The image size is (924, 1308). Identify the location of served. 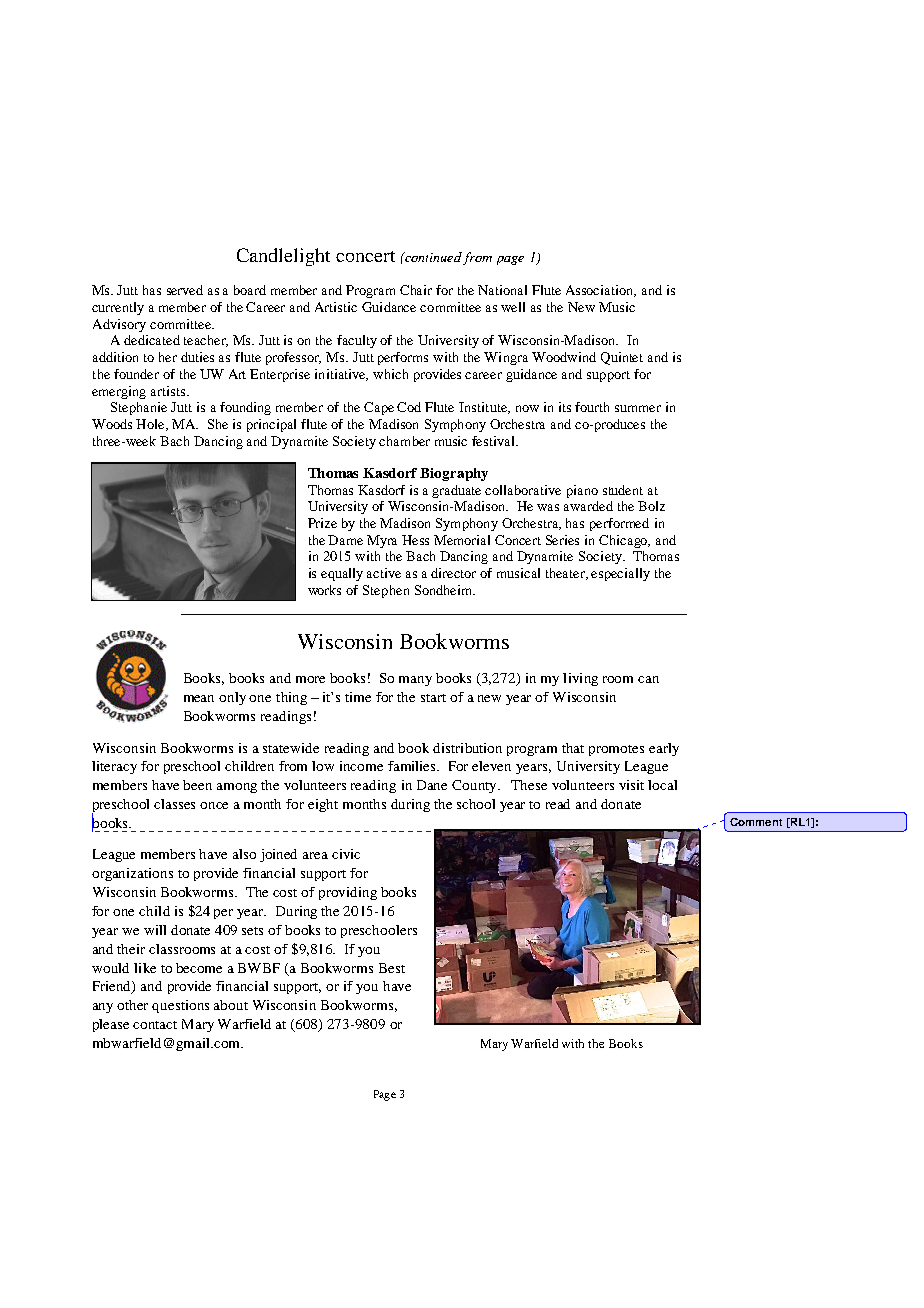
(185, 290).
